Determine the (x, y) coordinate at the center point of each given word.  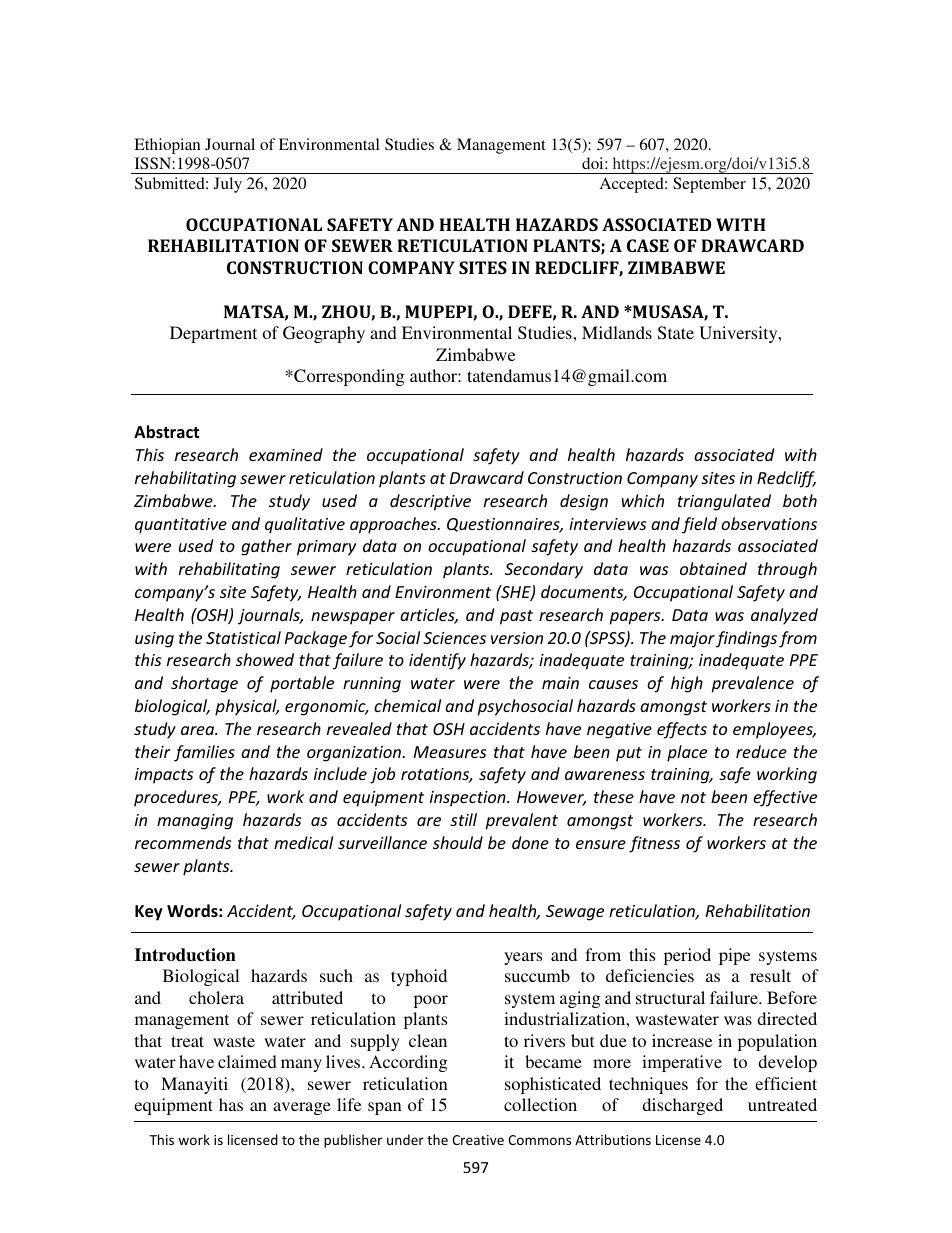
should (458, 842)
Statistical (243, 637)
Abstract (166, 432)
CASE (648, 245)
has (231, 1104)
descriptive (430, 502)
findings (746, 639)
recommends (183, 842)
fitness (654, 844)
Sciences (454, 638)
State (676, 333)
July (228, 185)
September (709, 185)
